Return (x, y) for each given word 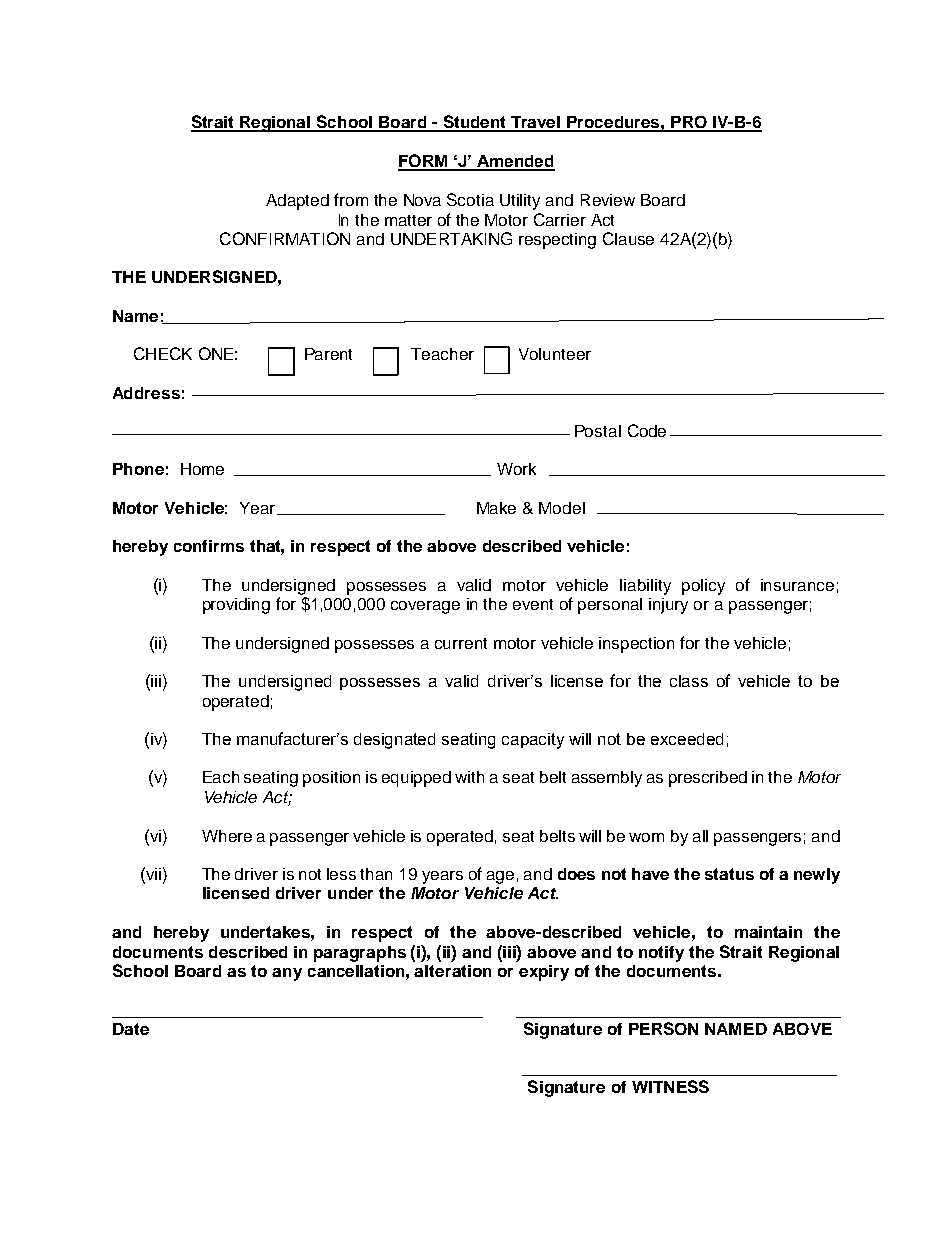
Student (475, 123)
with (469, 777)
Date (131, 1029)
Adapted (297, 202)
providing (236, 606)
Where (227, 836)
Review (608, 200)
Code (647, 430)
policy (703, 587)
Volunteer (555, 354)
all (700, 836)
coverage (425, 607)
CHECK (163, 353)
